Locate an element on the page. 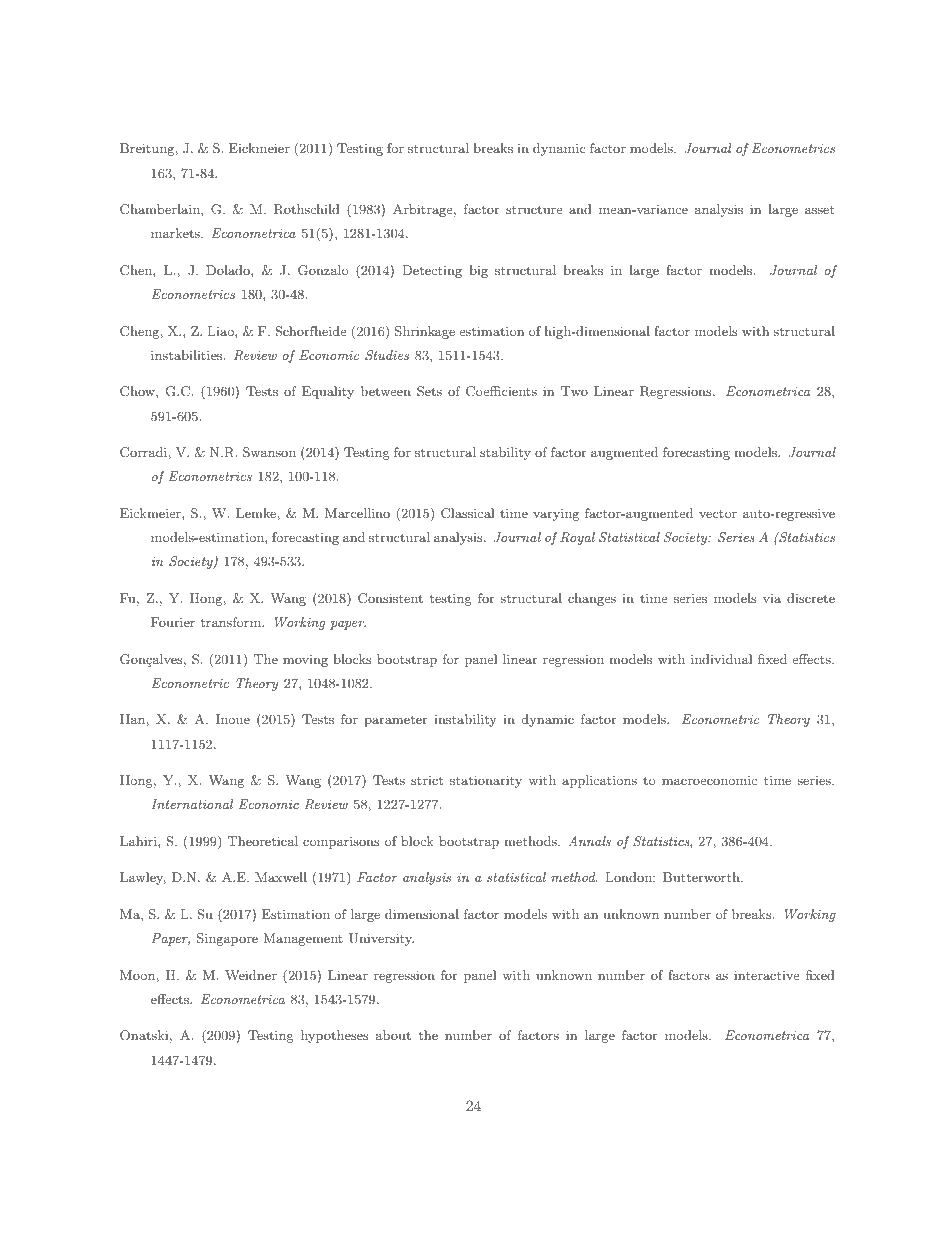  Weidner is located at coordinates (251, 975).
